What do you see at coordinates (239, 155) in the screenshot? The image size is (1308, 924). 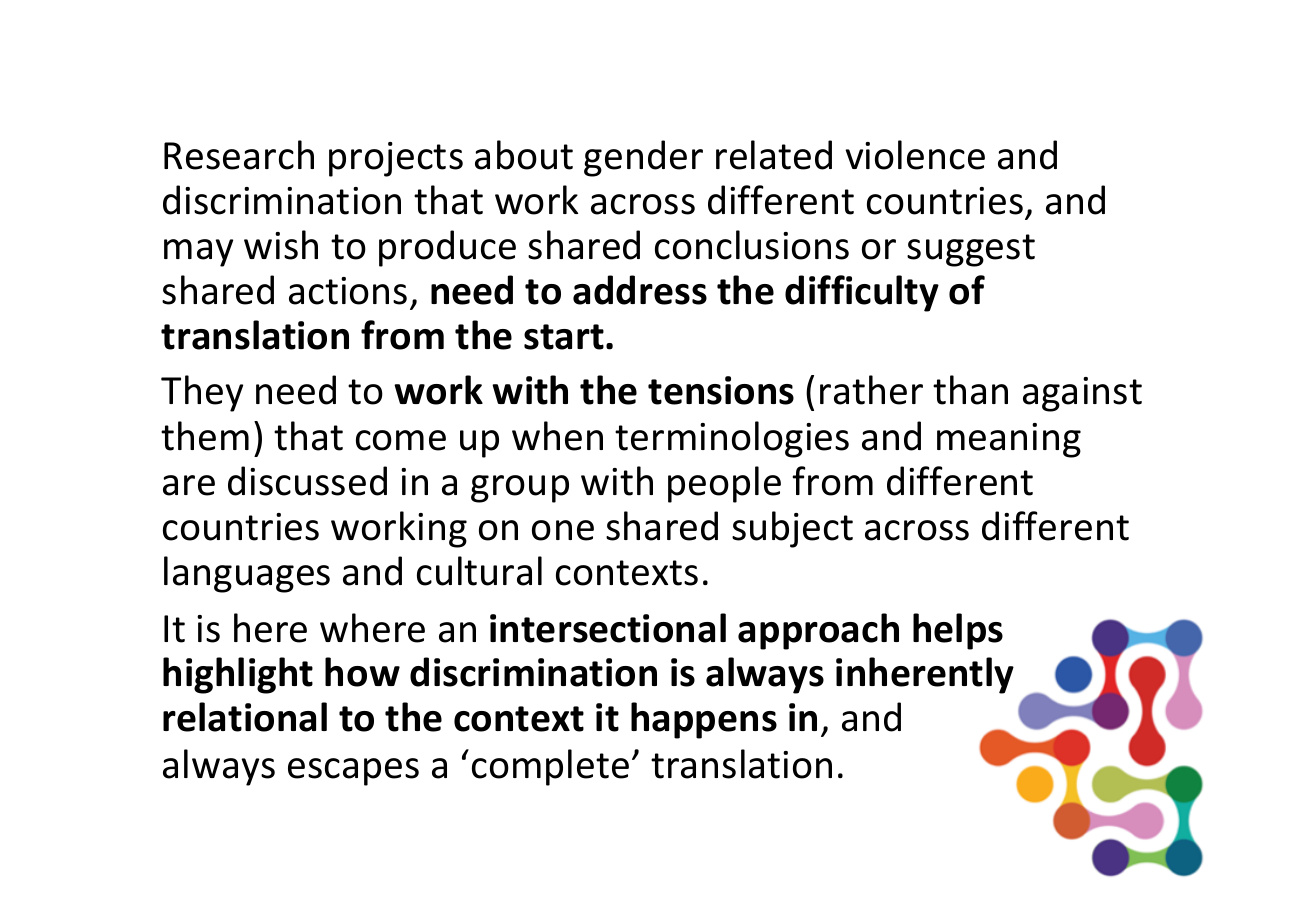 I see `Research` at bounding box center [239, 155].
